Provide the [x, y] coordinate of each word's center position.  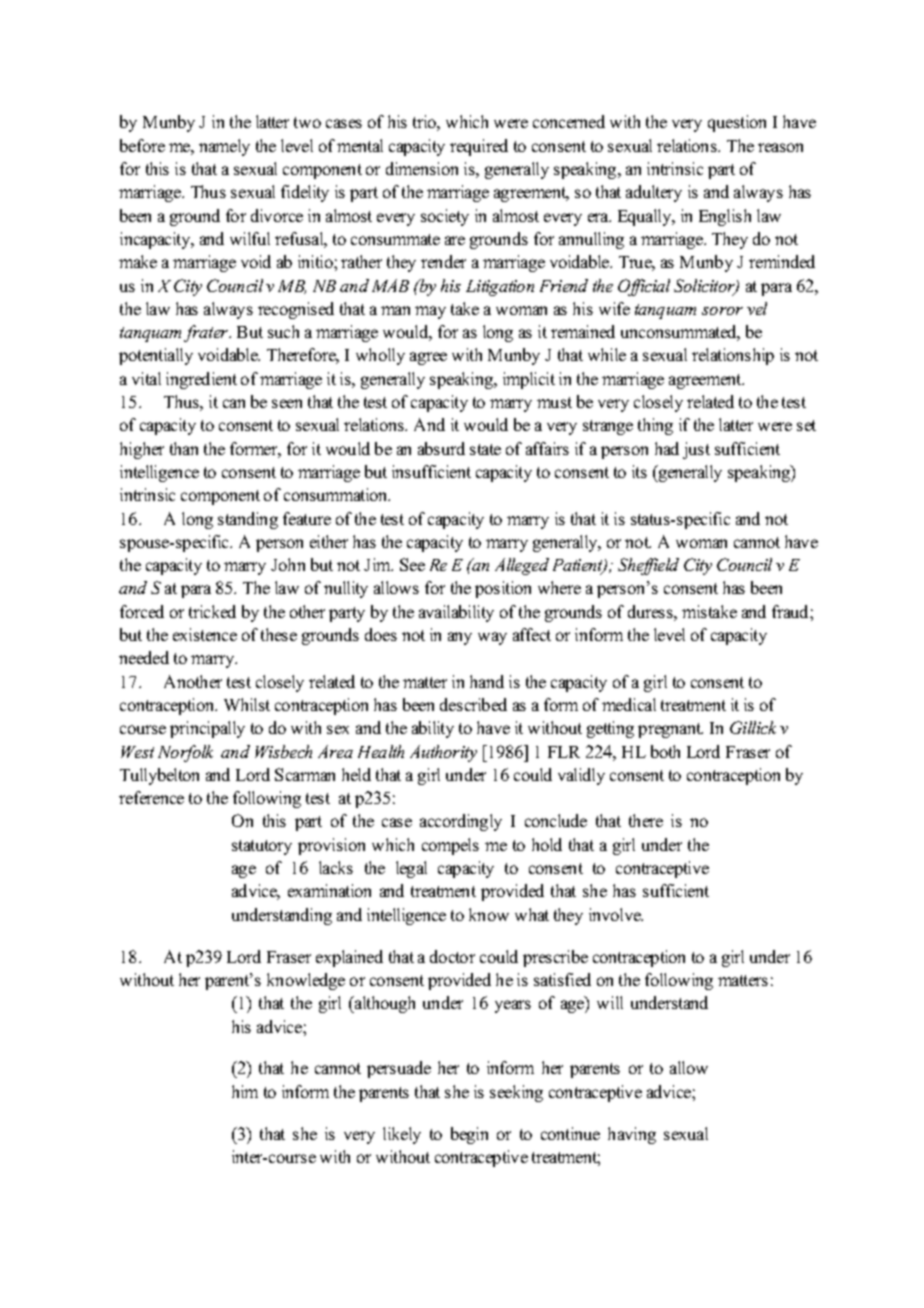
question [737, 123]
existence [205, 634]
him [245, 1091]
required [479, 147]
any [460, 638]
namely [224, 147]
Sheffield [648, 566]
